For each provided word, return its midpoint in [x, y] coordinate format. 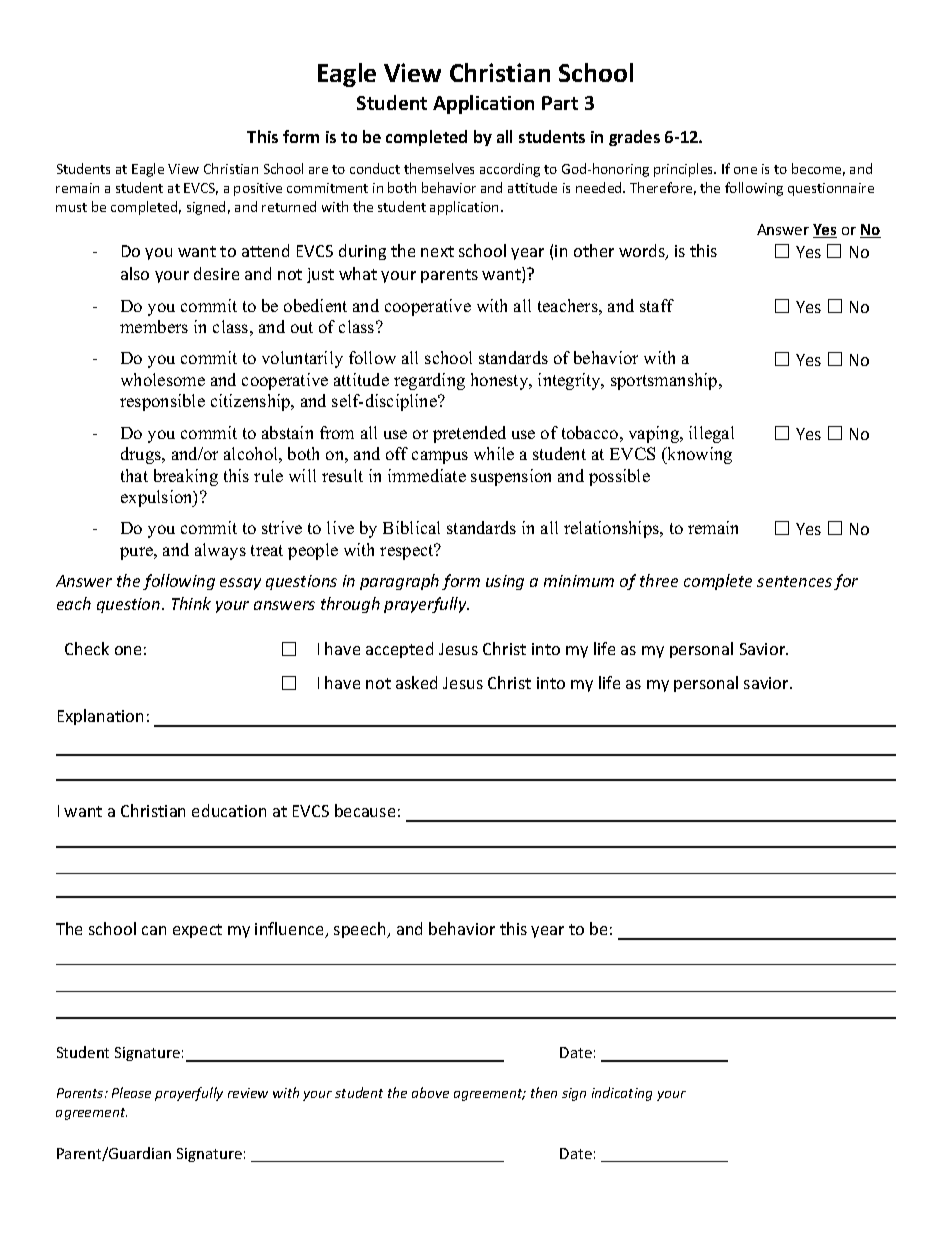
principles [685, 170]
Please [131, 1092]
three [659, 580]
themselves [439, 168]
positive [258, 189]
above [430, 1092]
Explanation [100, 717]
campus [440, 457]
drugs [142, 455]
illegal [711, 434]
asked [416, 682]
